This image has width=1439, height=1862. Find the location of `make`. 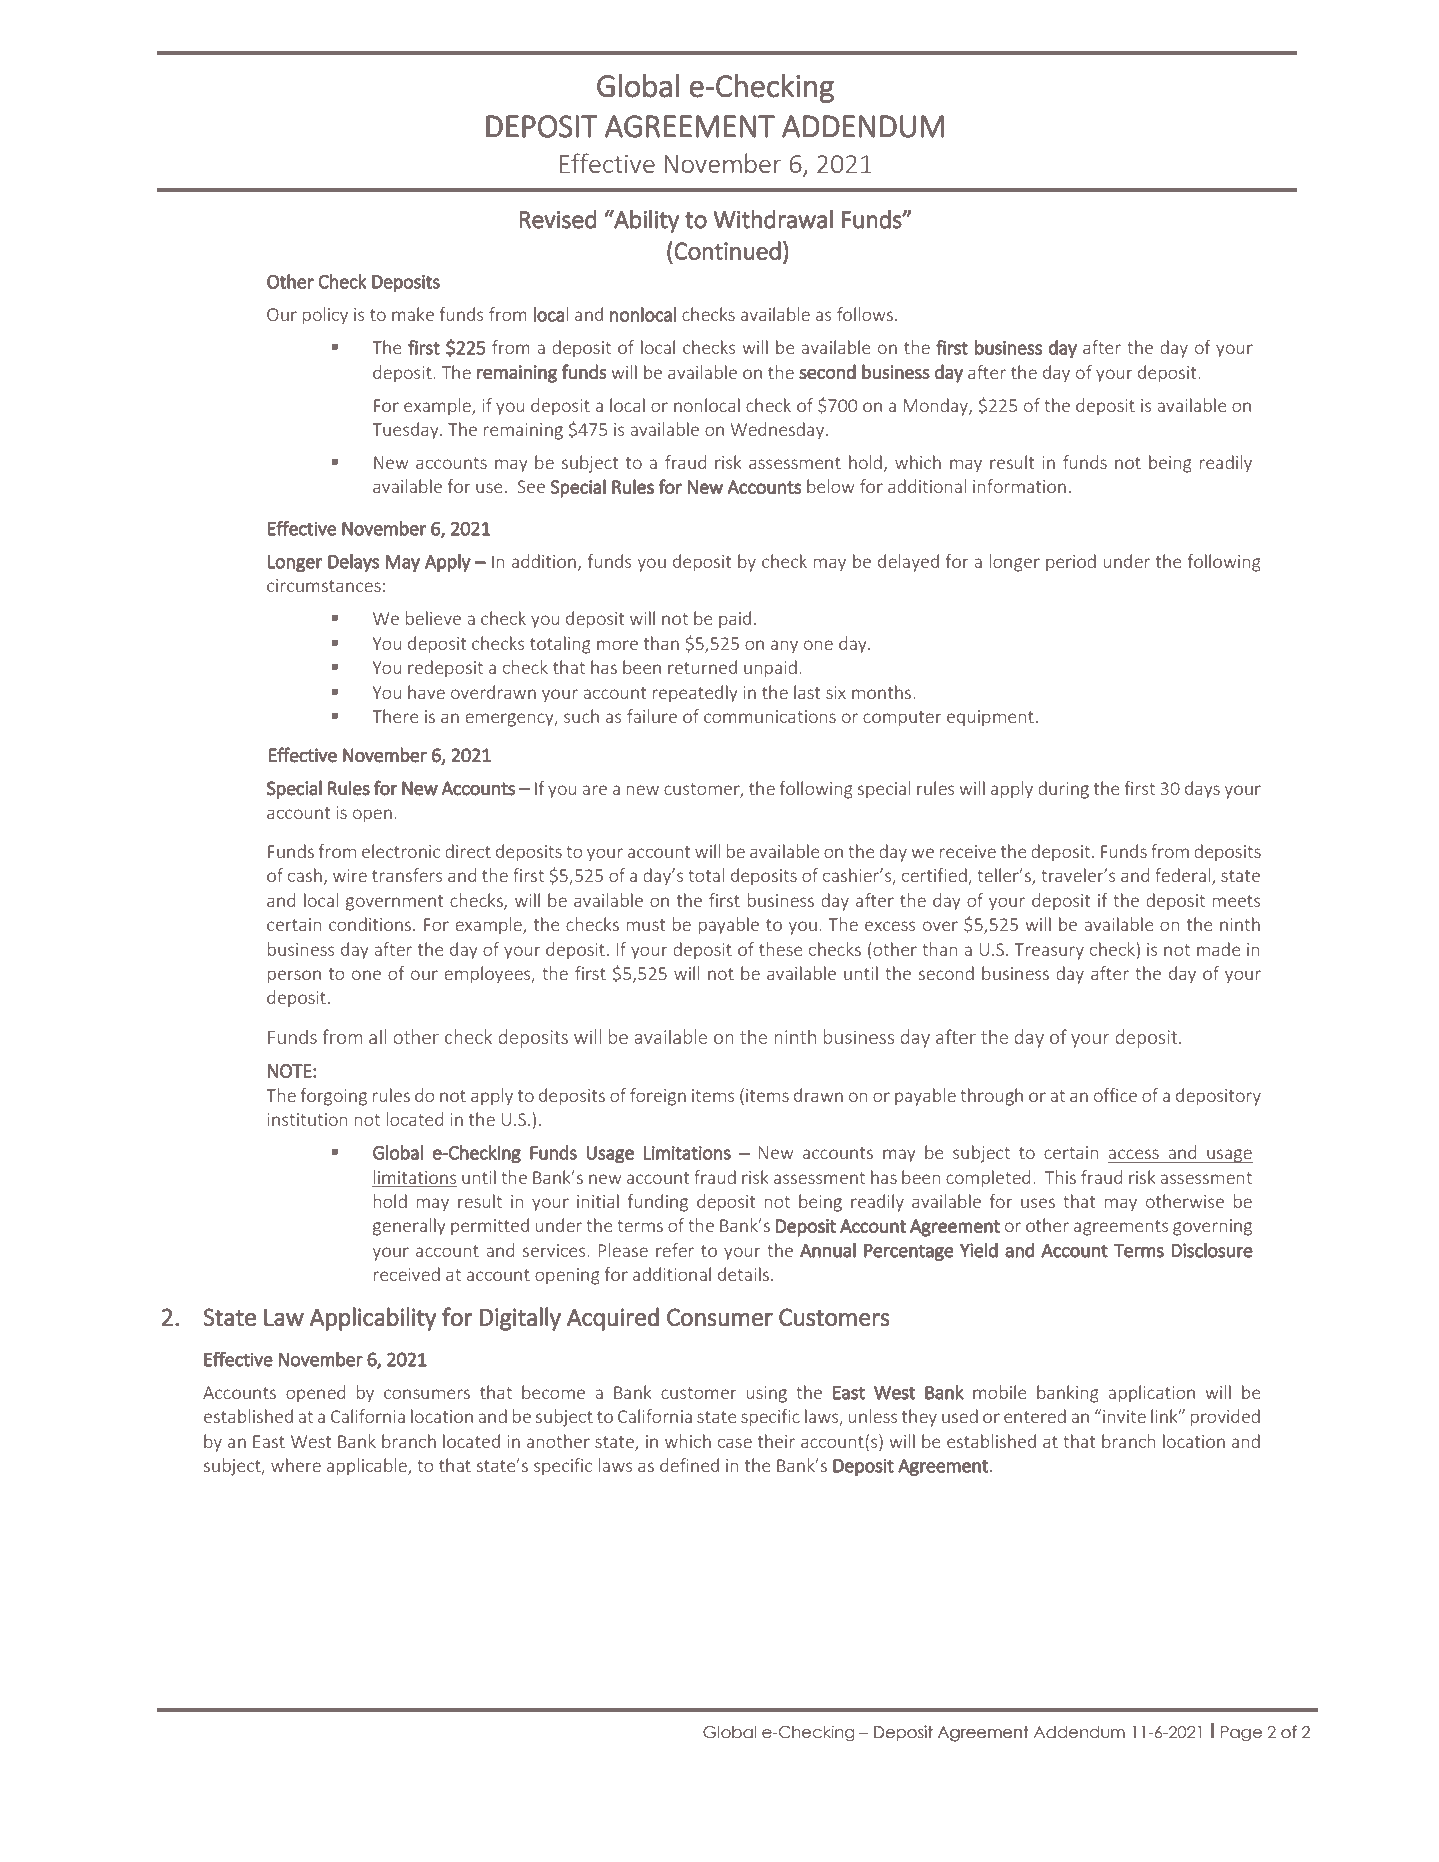

make is located at coordinates (413, 314).
